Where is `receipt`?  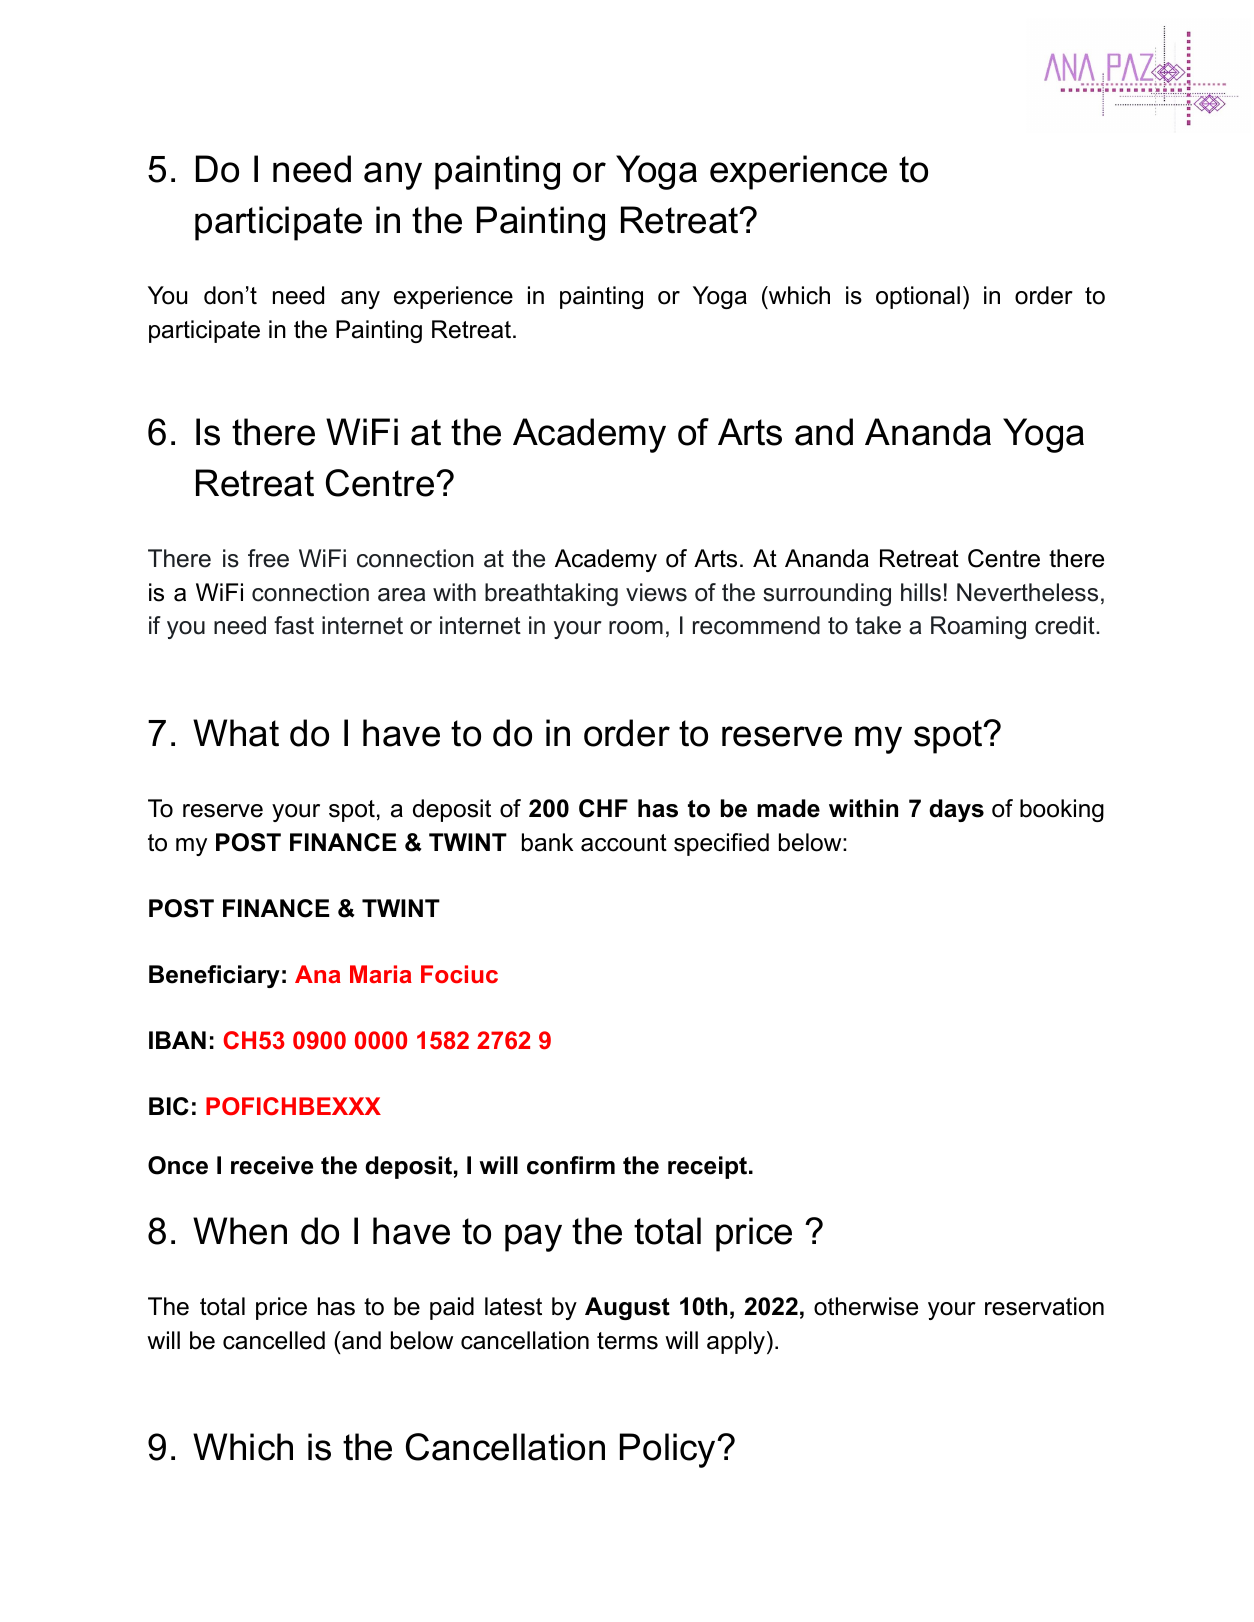
receipt is located at coordinates (707, 1167).
